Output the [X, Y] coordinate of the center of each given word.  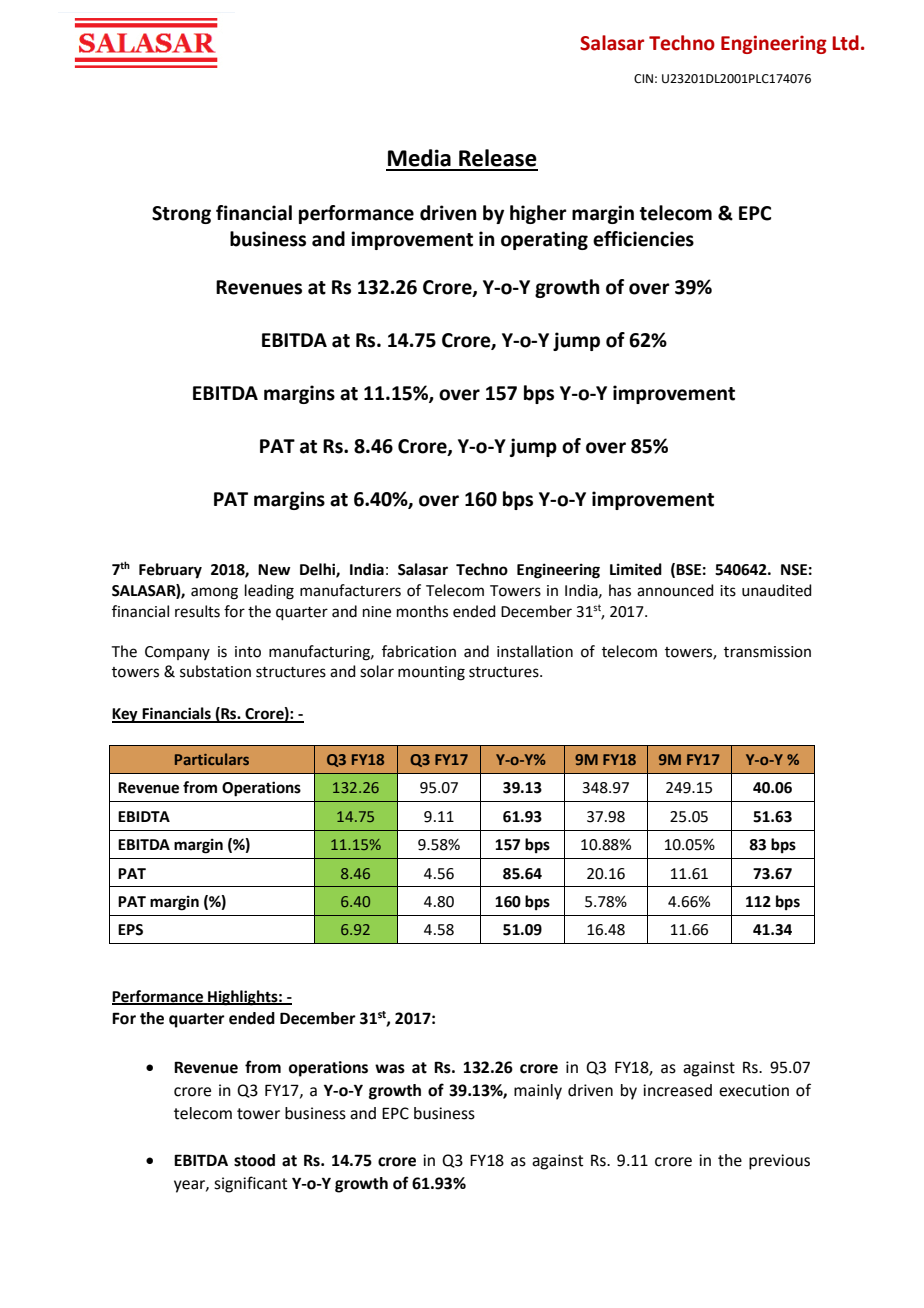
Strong [181, 215]
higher [538, 214]
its [728, 591]
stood [254, 1160]
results [197, 611]
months [422, 611]
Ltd [845, 43]
